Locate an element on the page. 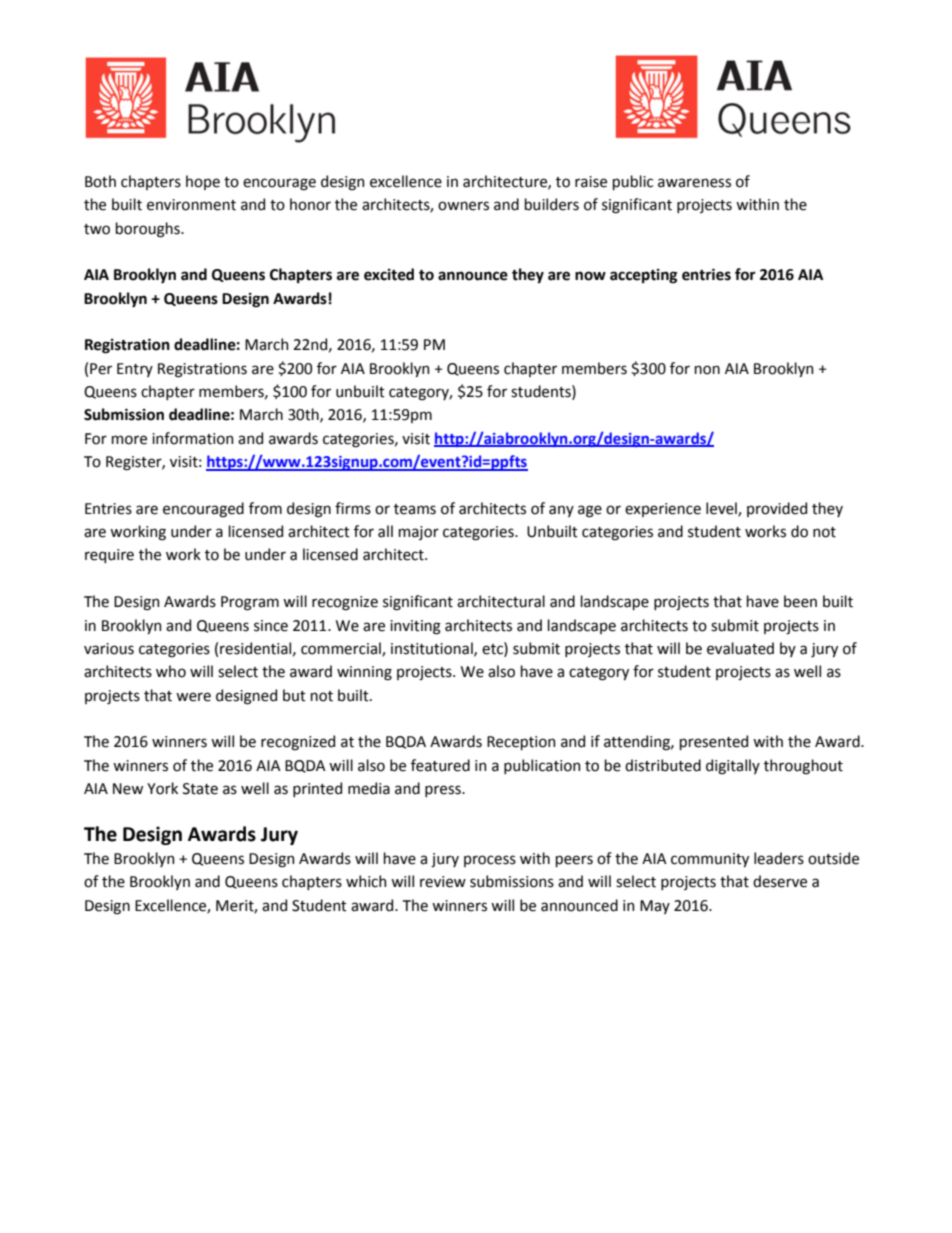  awareness is located at coordinates (694, 183).
